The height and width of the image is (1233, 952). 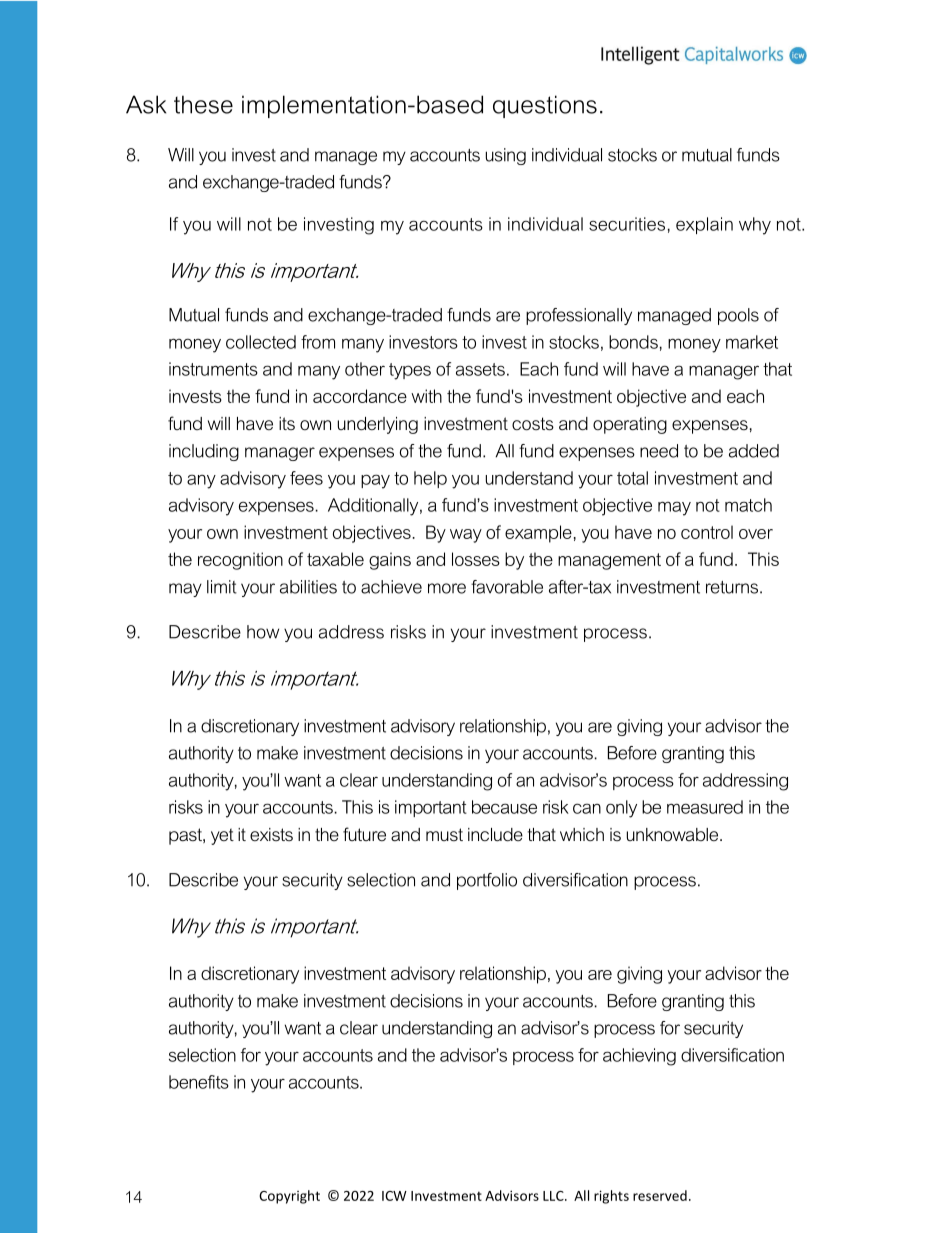 What do you see at coordinates (554, 1196) in the image?
I see `LLC` at bounding box center [554, 1196].
